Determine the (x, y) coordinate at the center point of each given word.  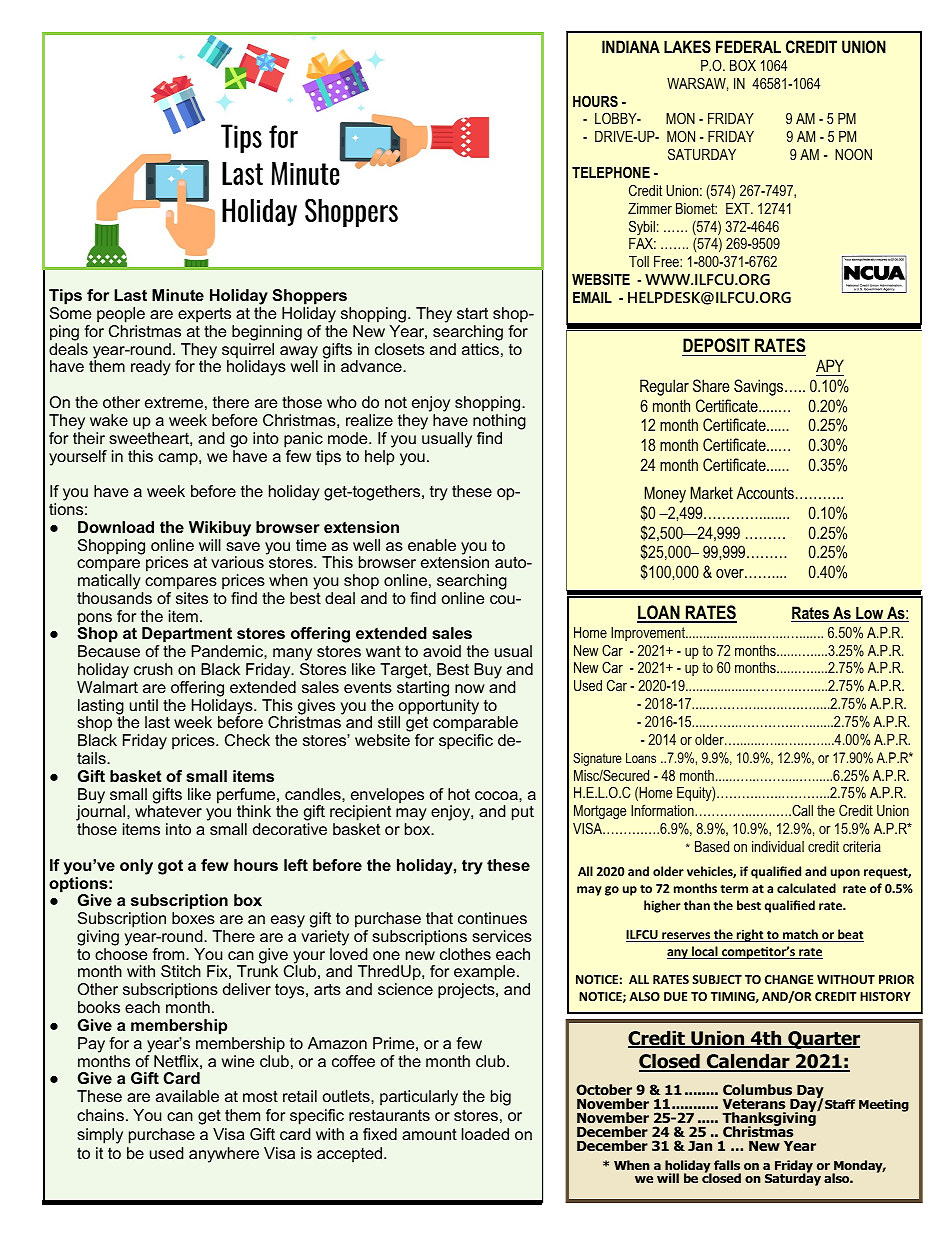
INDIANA (631, 46)
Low (870, 614)
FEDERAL (748, 46)
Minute (178, 295)
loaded (485, 1134)
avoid (442, 651)
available (187, 1096)
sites (192, 598)
